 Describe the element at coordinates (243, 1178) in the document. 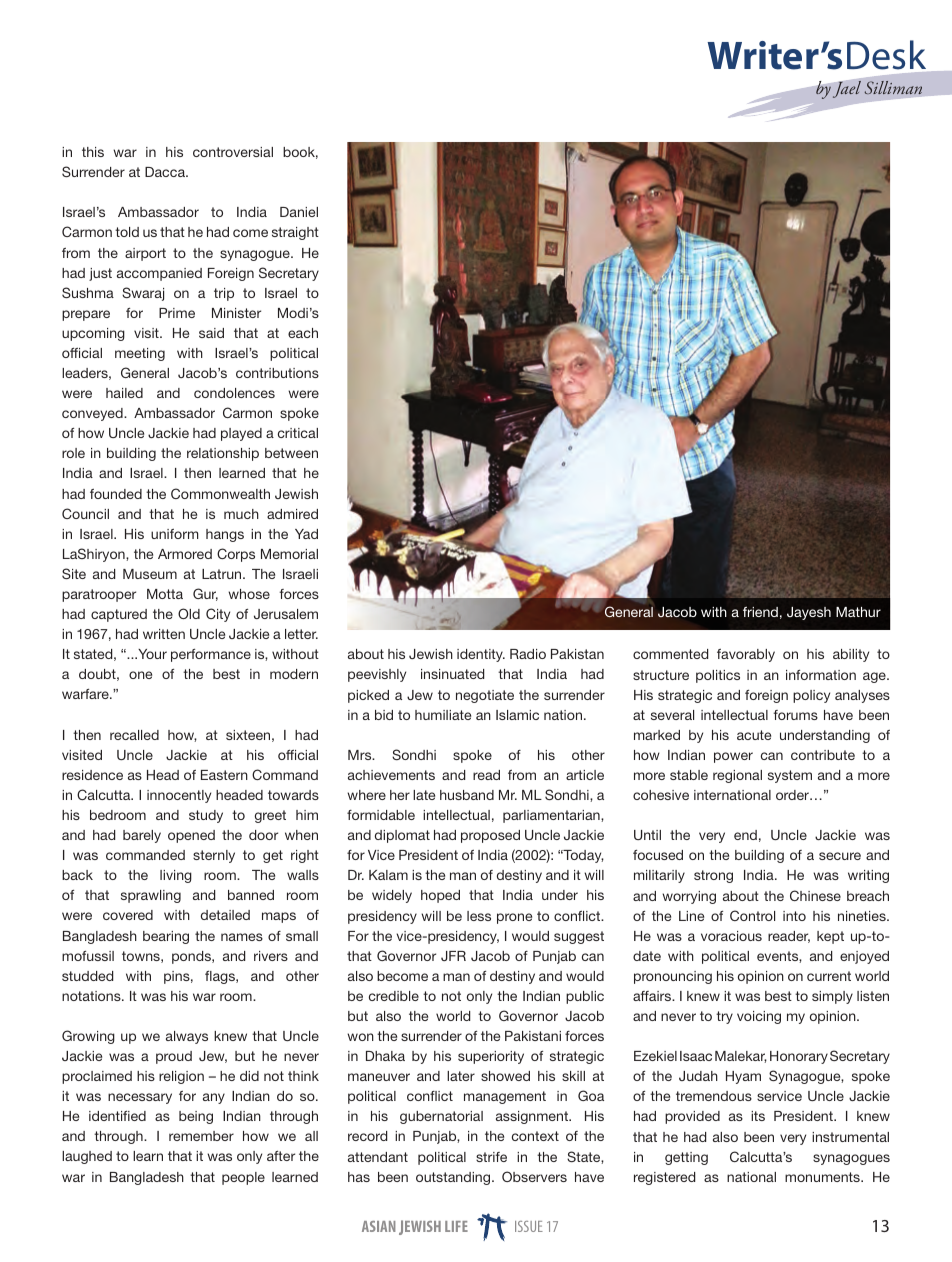

I see `people` at that location.
